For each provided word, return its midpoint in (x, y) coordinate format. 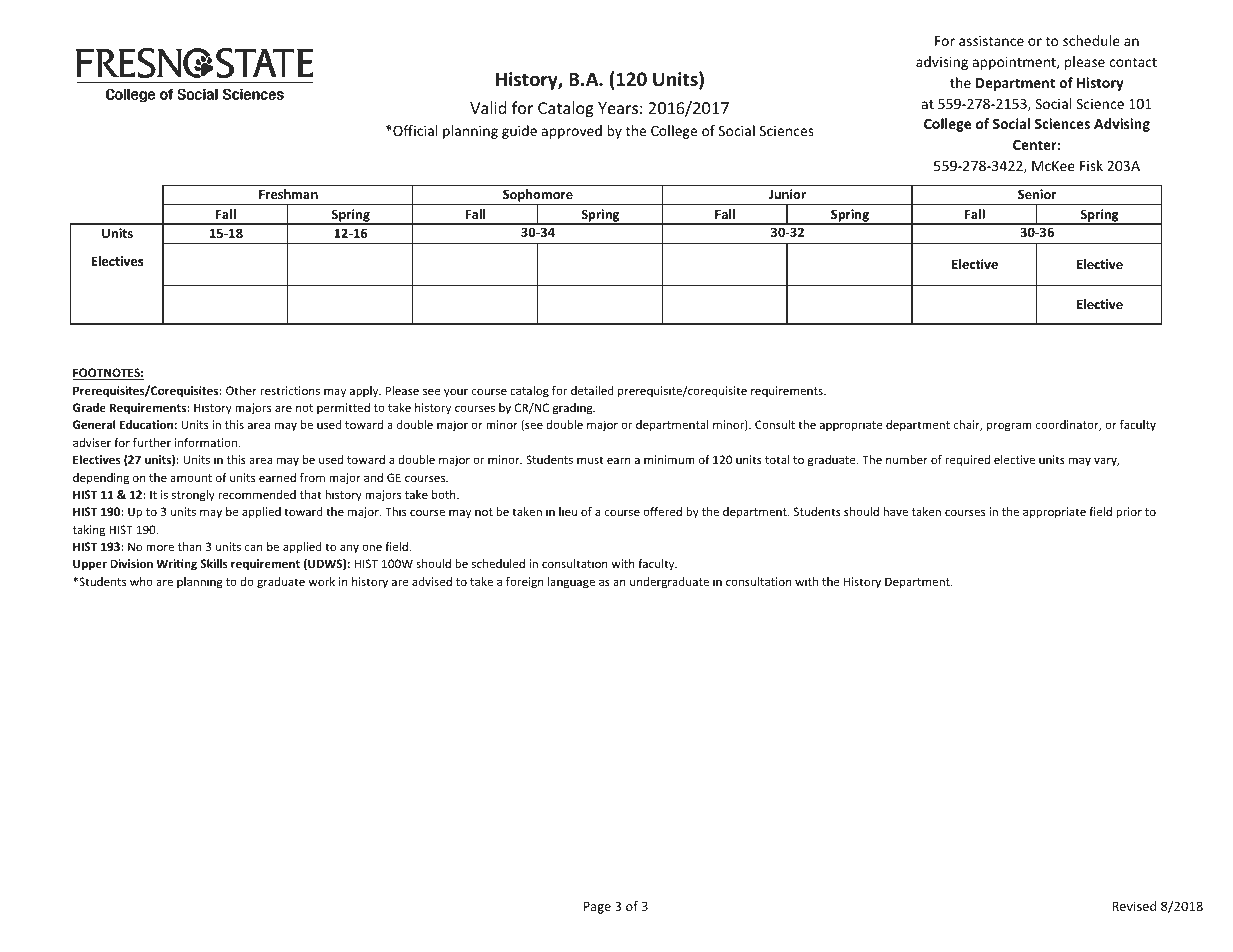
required (967, 461)
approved (572, 132)
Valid (488, 107)
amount (191, 478)
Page (597, 907)
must (590, 460)
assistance (991, 40)
